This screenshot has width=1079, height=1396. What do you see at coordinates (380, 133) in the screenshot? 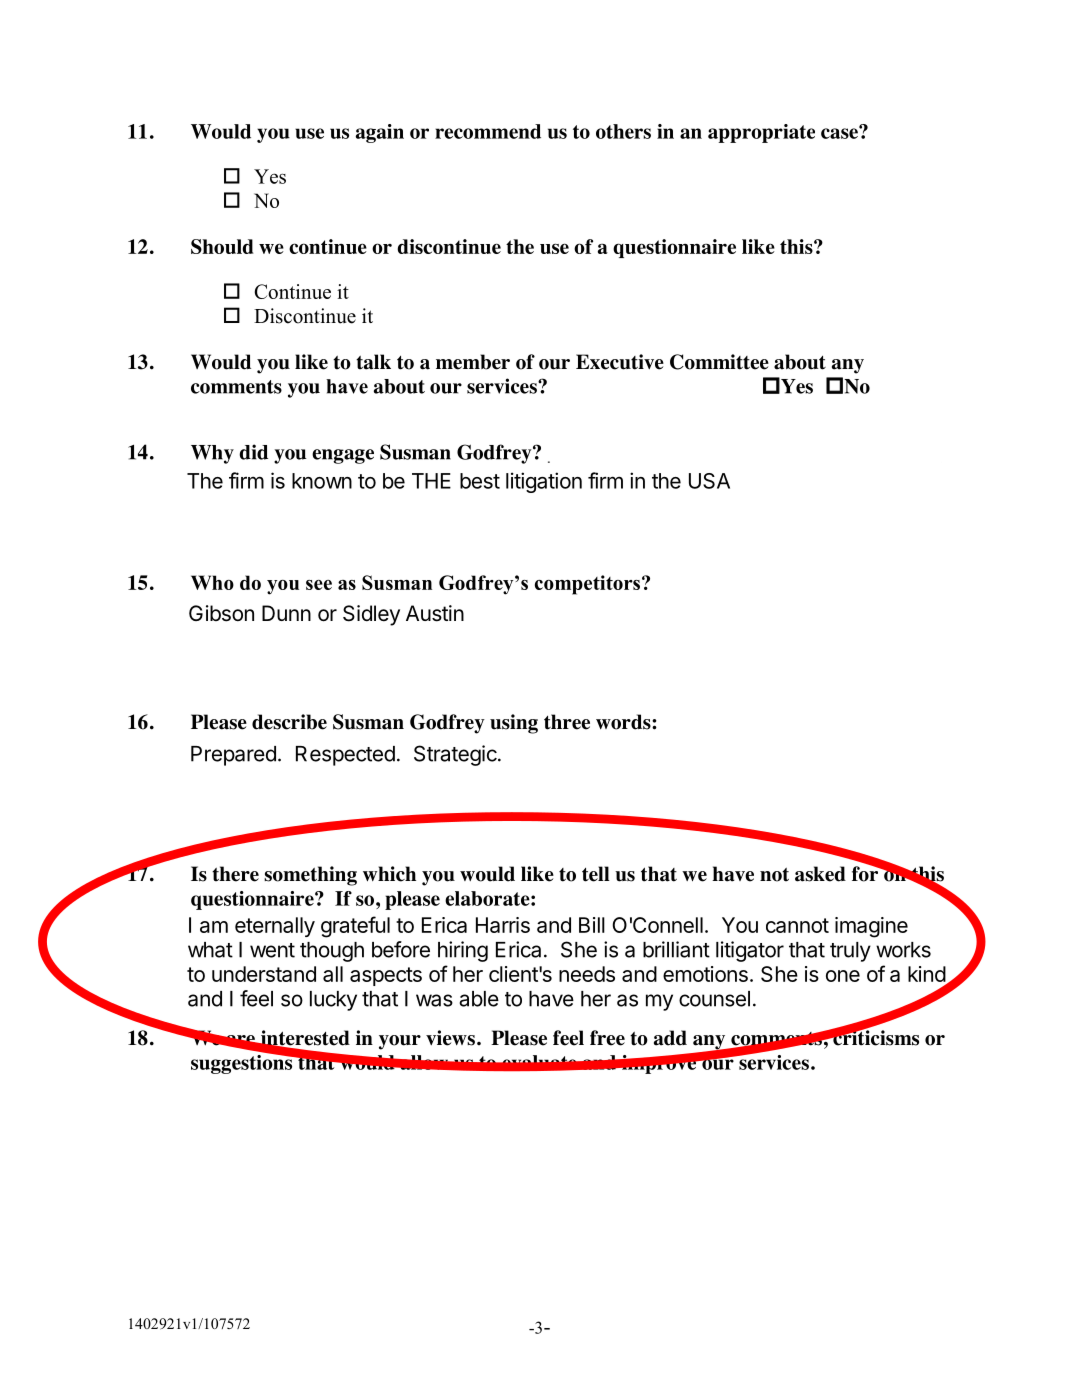
I see `again` at bounding box center [380, 133].
